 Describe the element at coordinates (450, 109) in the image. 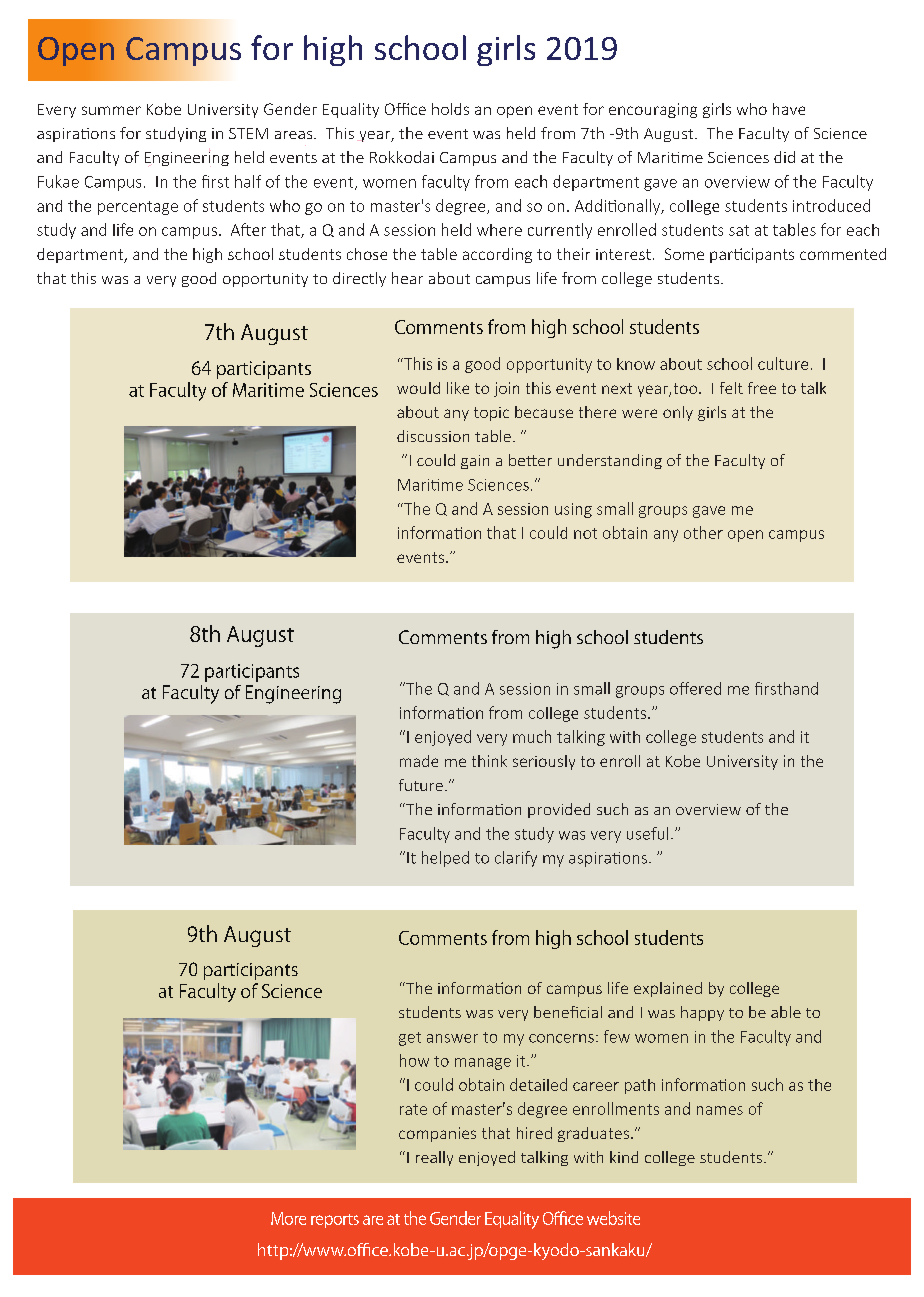

I see `holds` at that location.
